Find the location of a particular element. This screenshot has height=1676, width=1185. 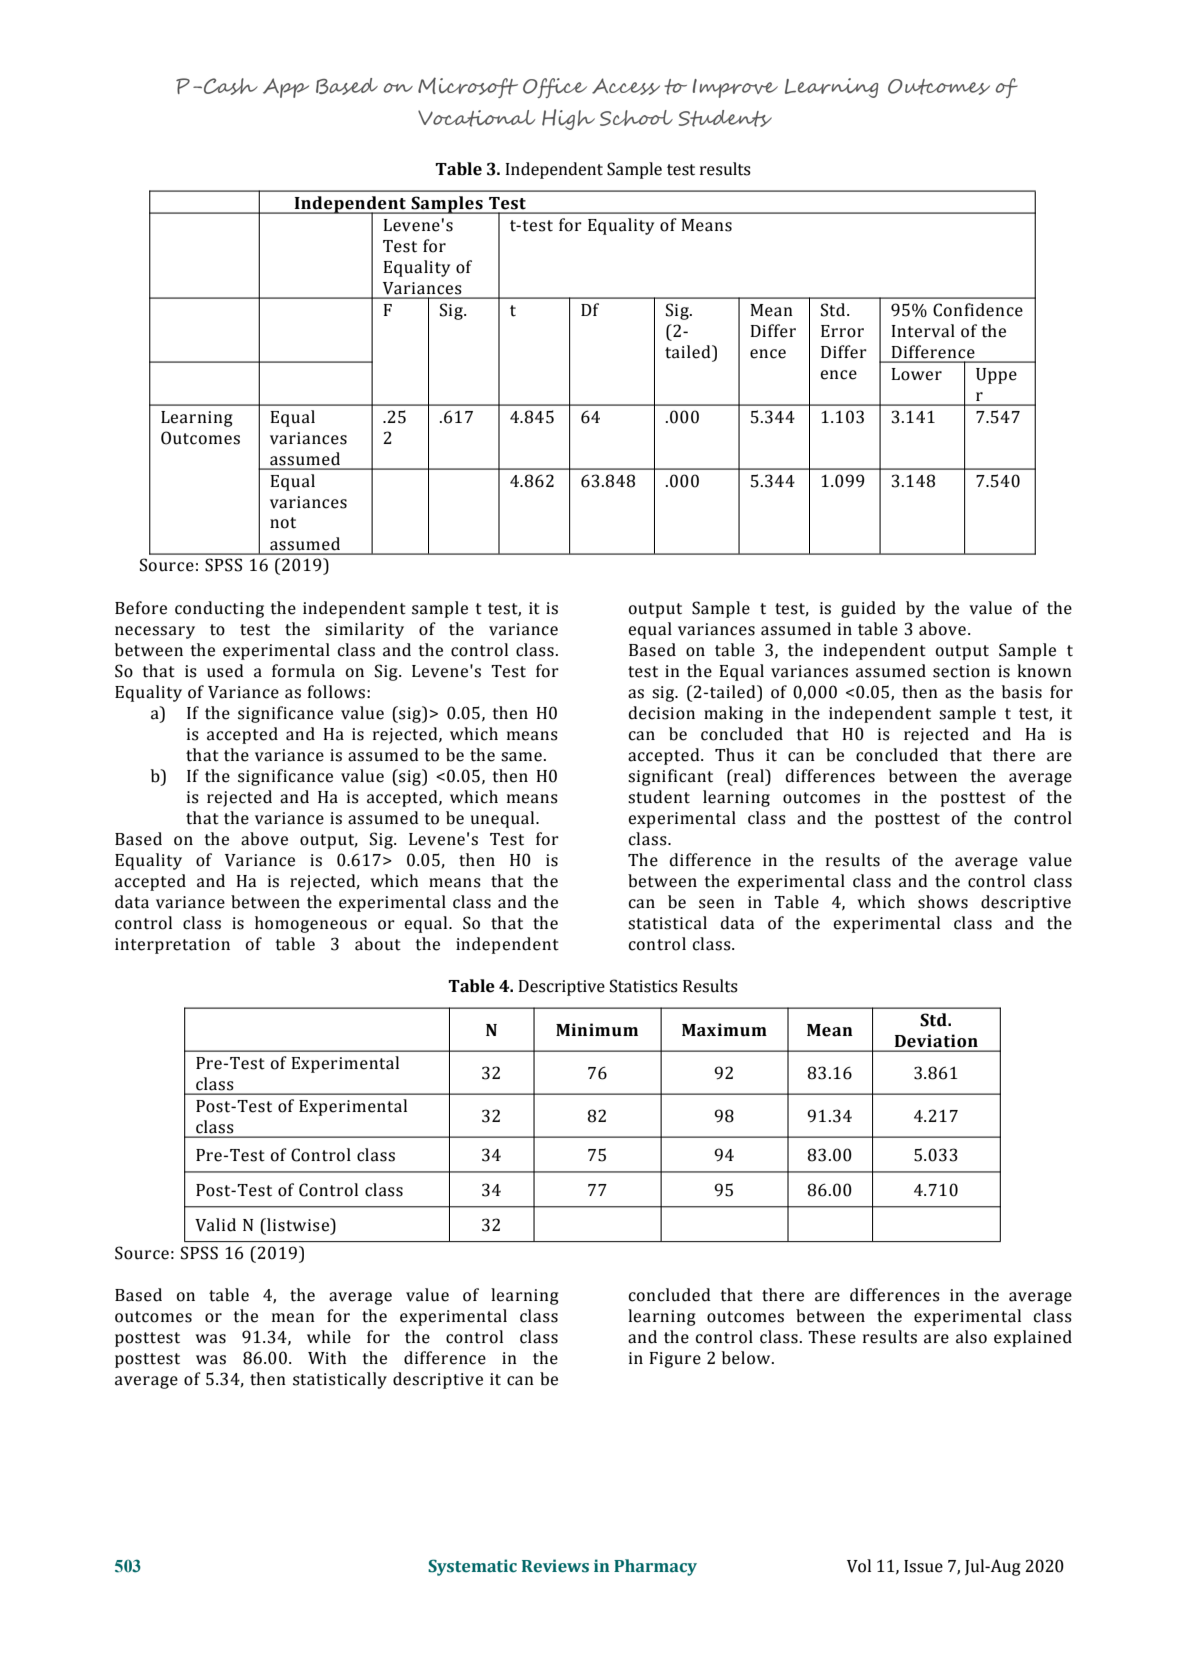

section is located at coordinates (961, 671).
